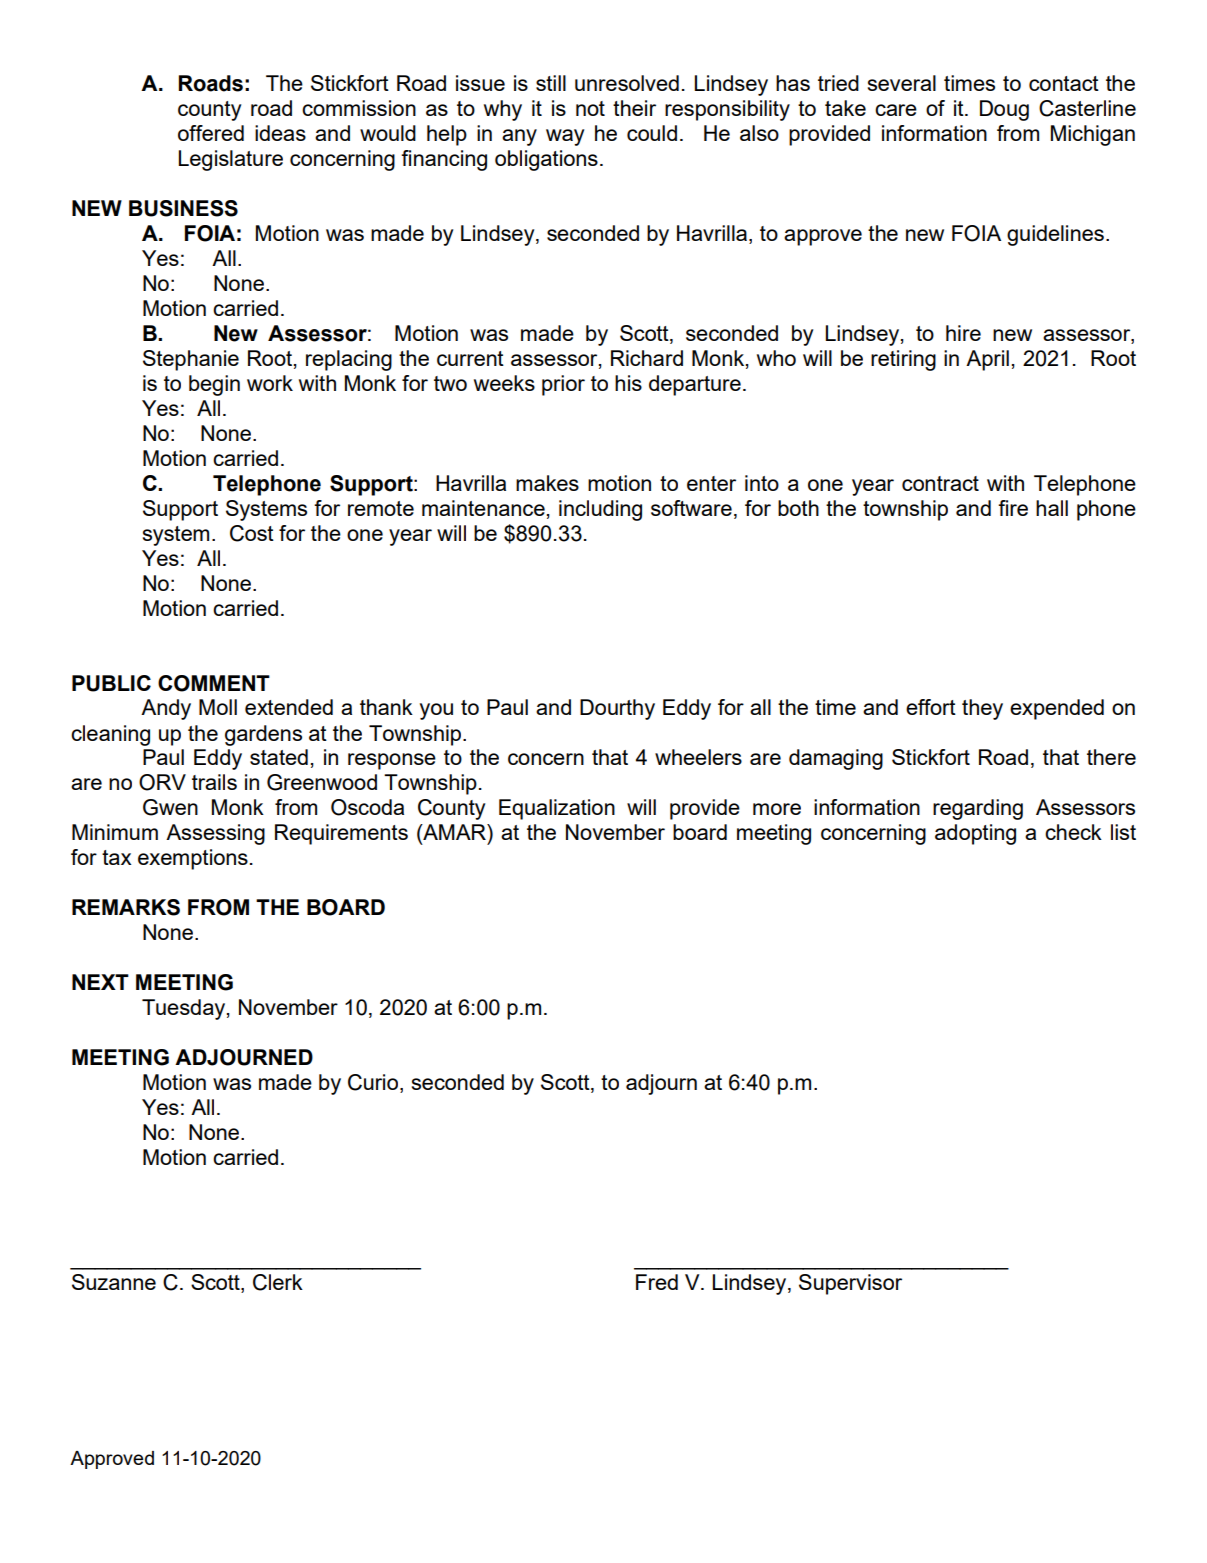 Image resolution: width=1207 pixels, height=1563 pixels. I want to click on Equalization, so click(557, 809).
